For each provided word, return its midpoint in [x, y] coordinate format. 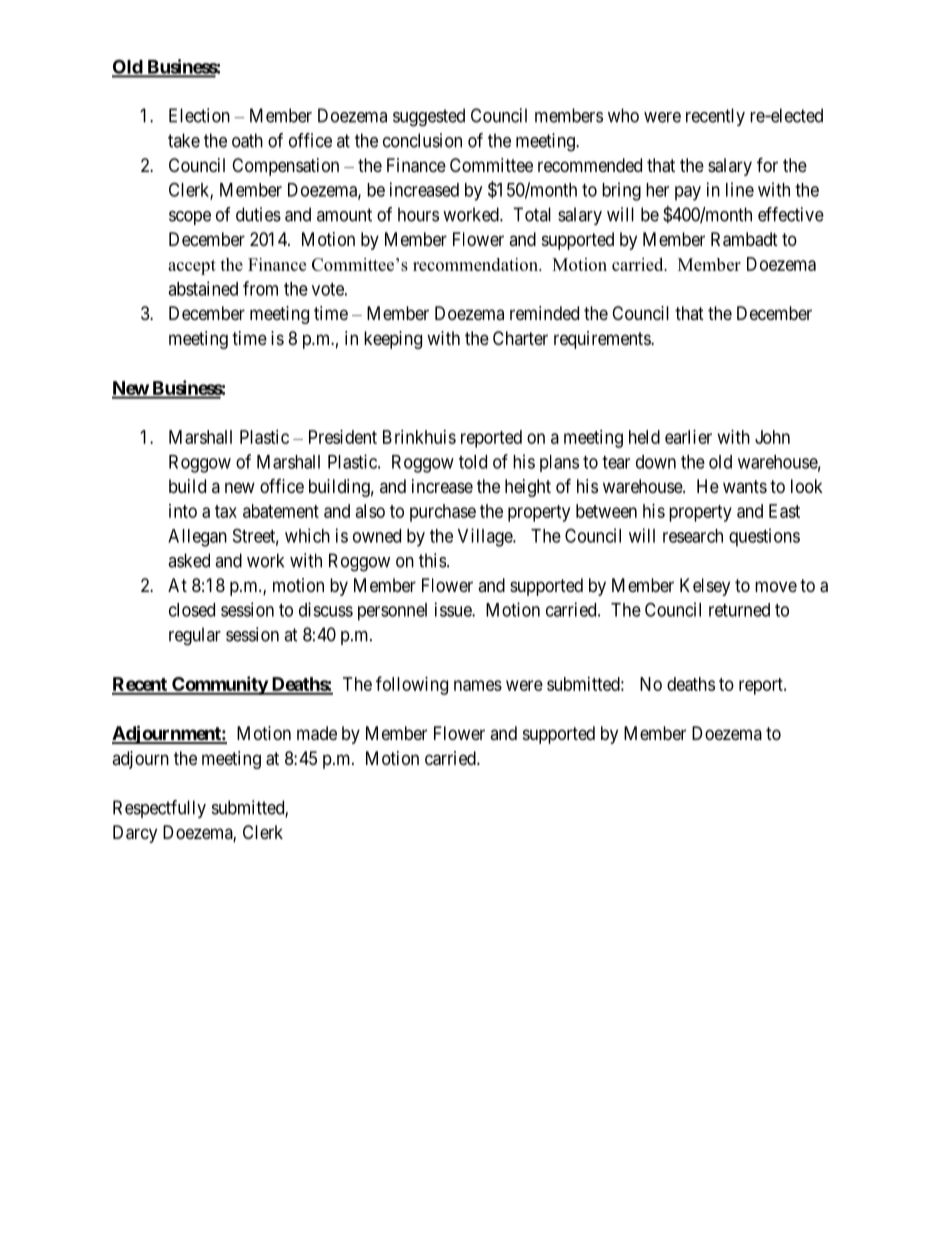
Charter [520, 338]
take [184, 140]
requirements [603, 340]
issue [454, 609]
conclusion [422, 140]
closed [192, 610]
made [317, 733]
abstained [203, 288]
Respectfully [159, 809]
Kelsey [705, 587]
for [767, 164]
